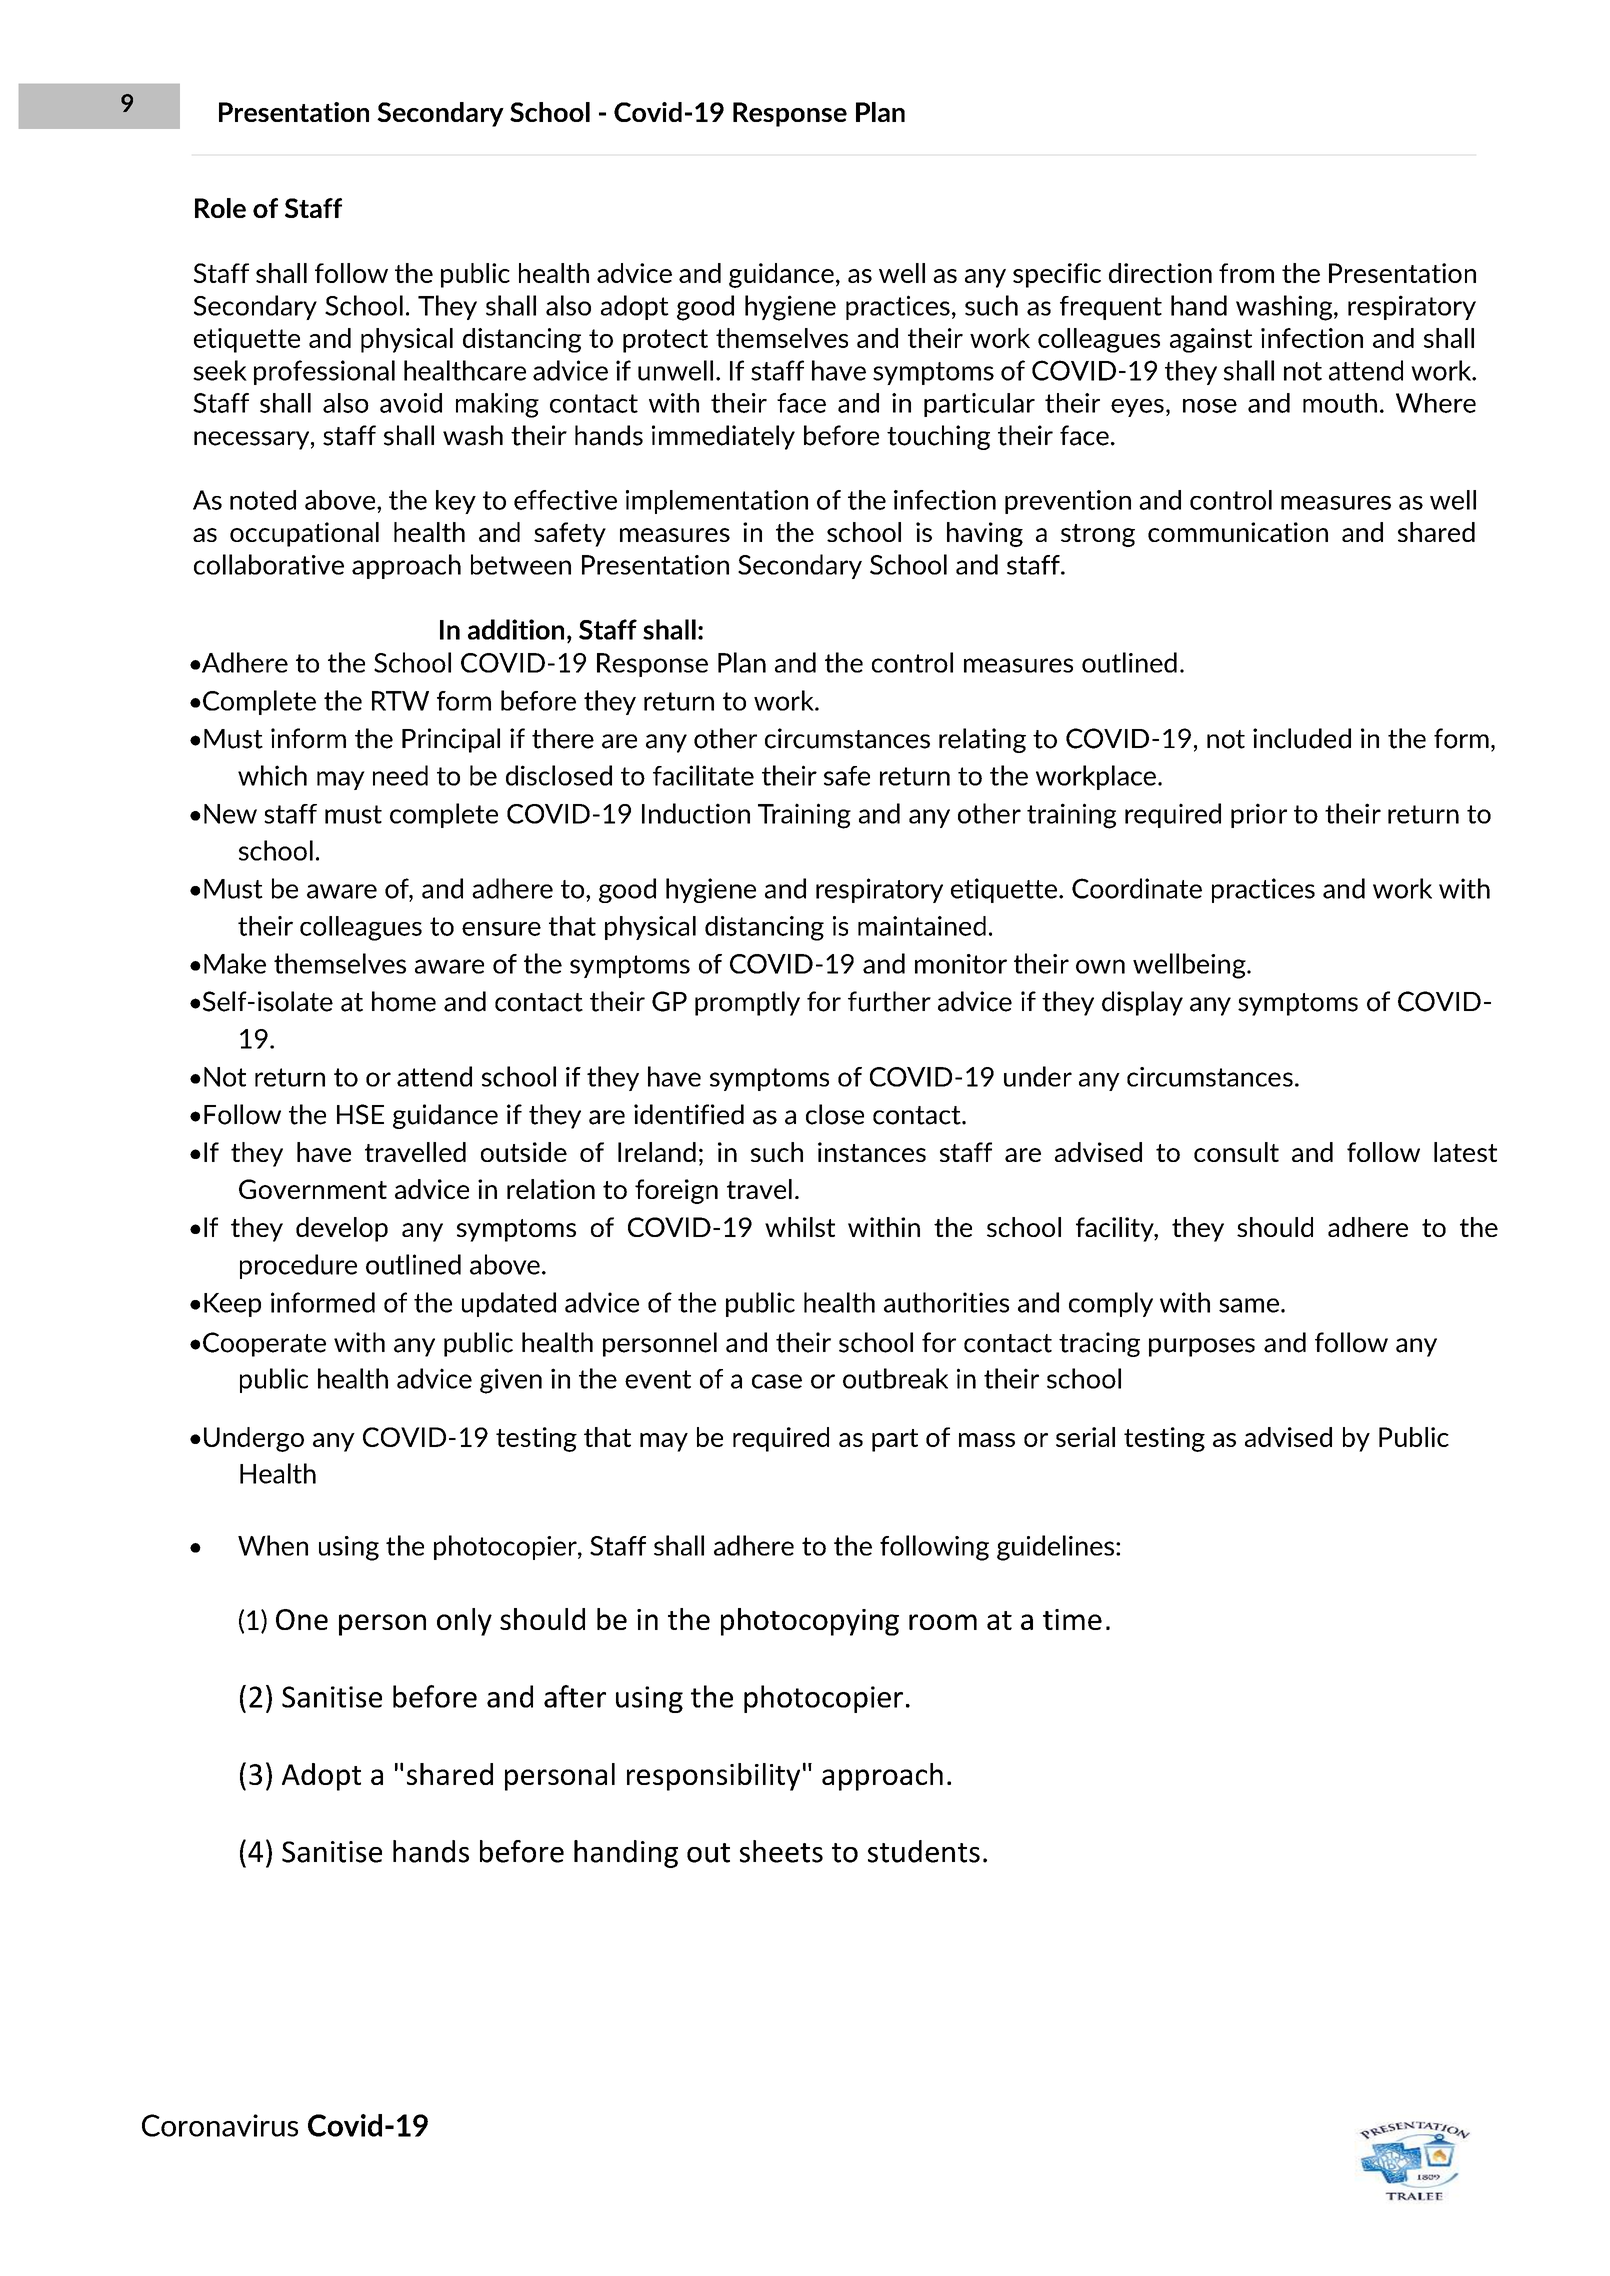  What do you see at coordinates (220, 2125) in the screenshot?
I see `Coronavirus` at bounding box center [220, 2125].
